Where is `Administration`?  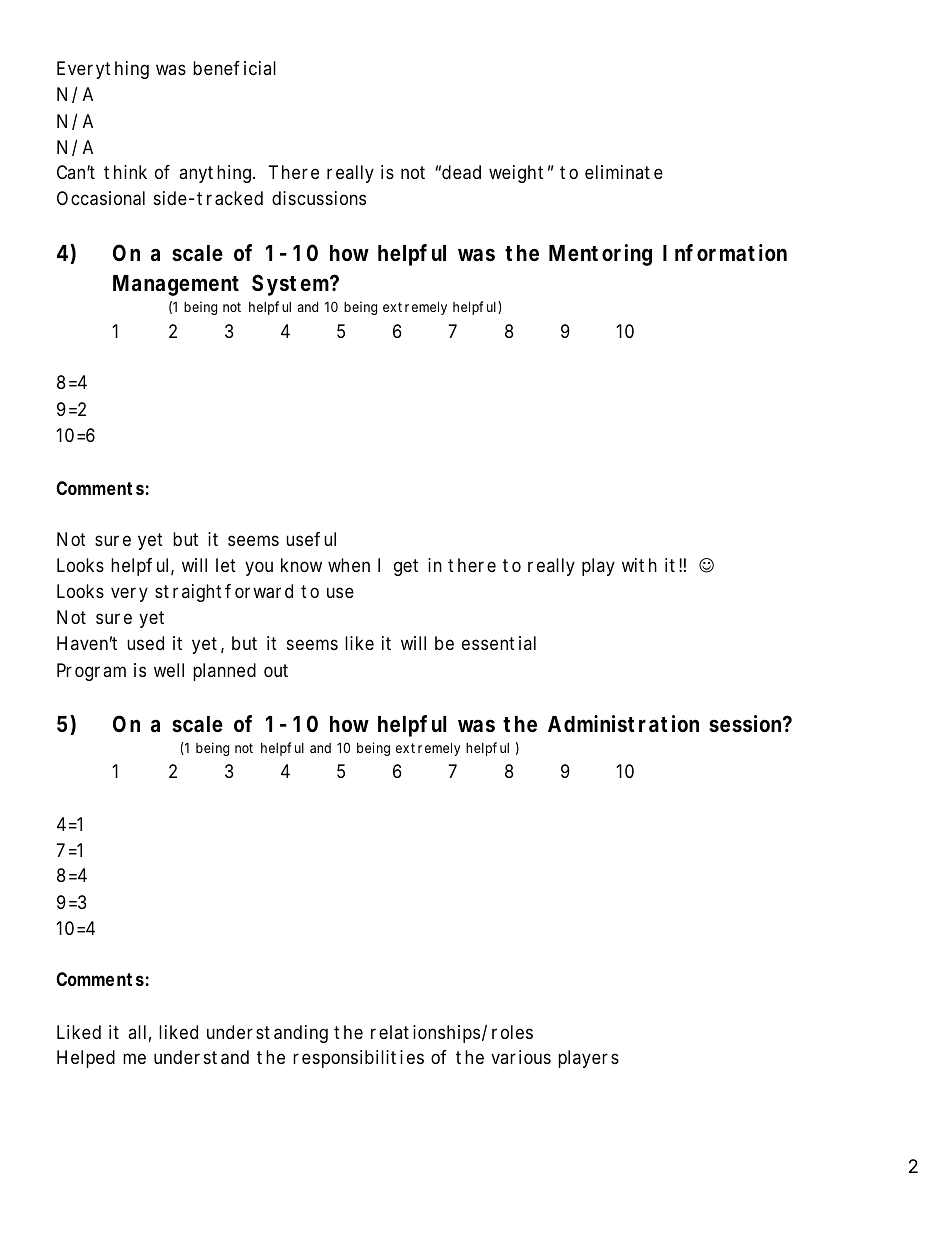
Administration is located at coordinates (623, 724).
